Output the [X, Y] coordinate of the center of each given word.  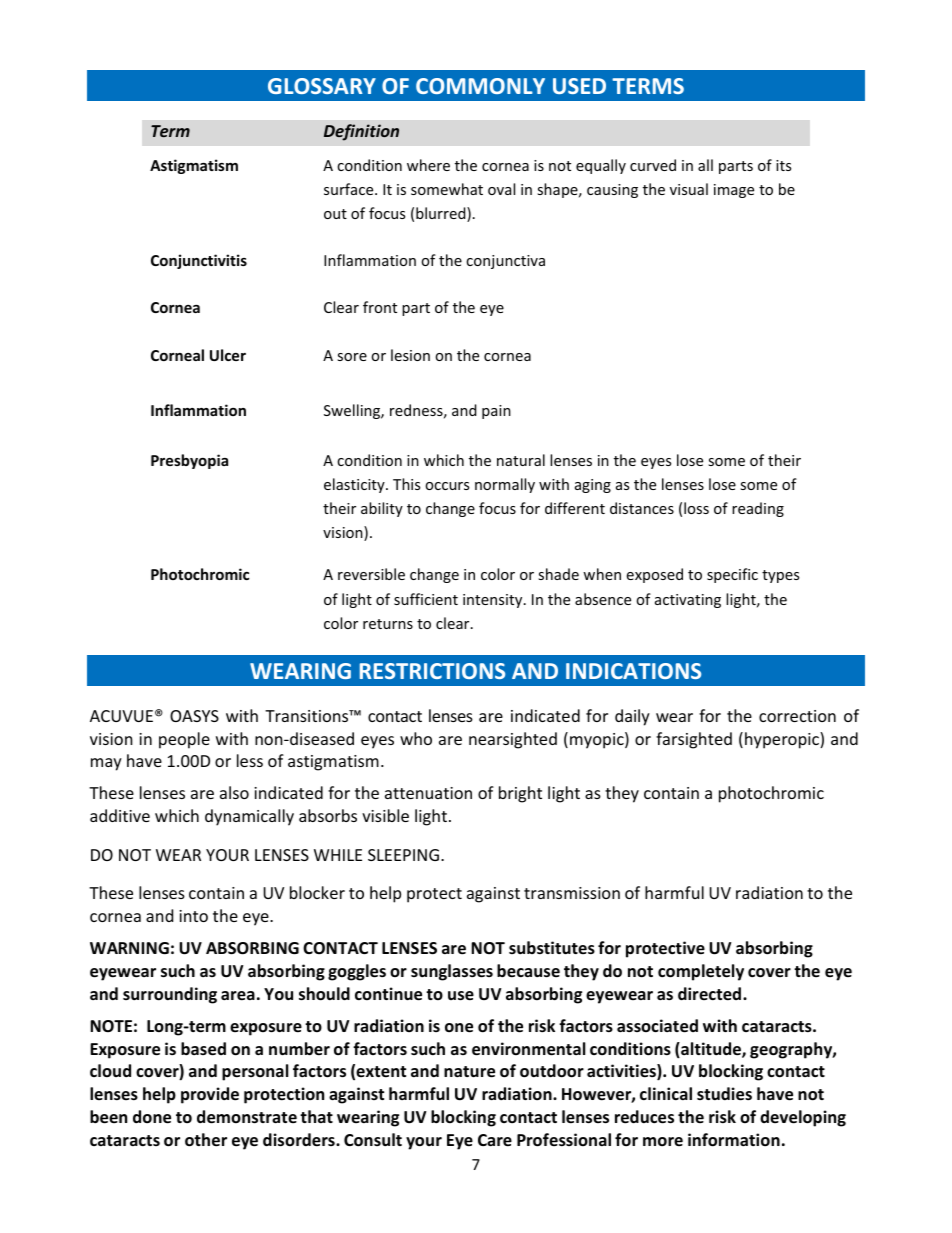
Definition [361, 132]
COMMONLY [480, 86]
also [234, 792]
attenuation [428, 793]
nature [469, 1072]
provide [210, 1095]
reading [758, 509]
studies [724, 1094]
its [783, 165]
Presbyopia [189, 461]
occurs [447, 486]
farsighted [694, 740]
